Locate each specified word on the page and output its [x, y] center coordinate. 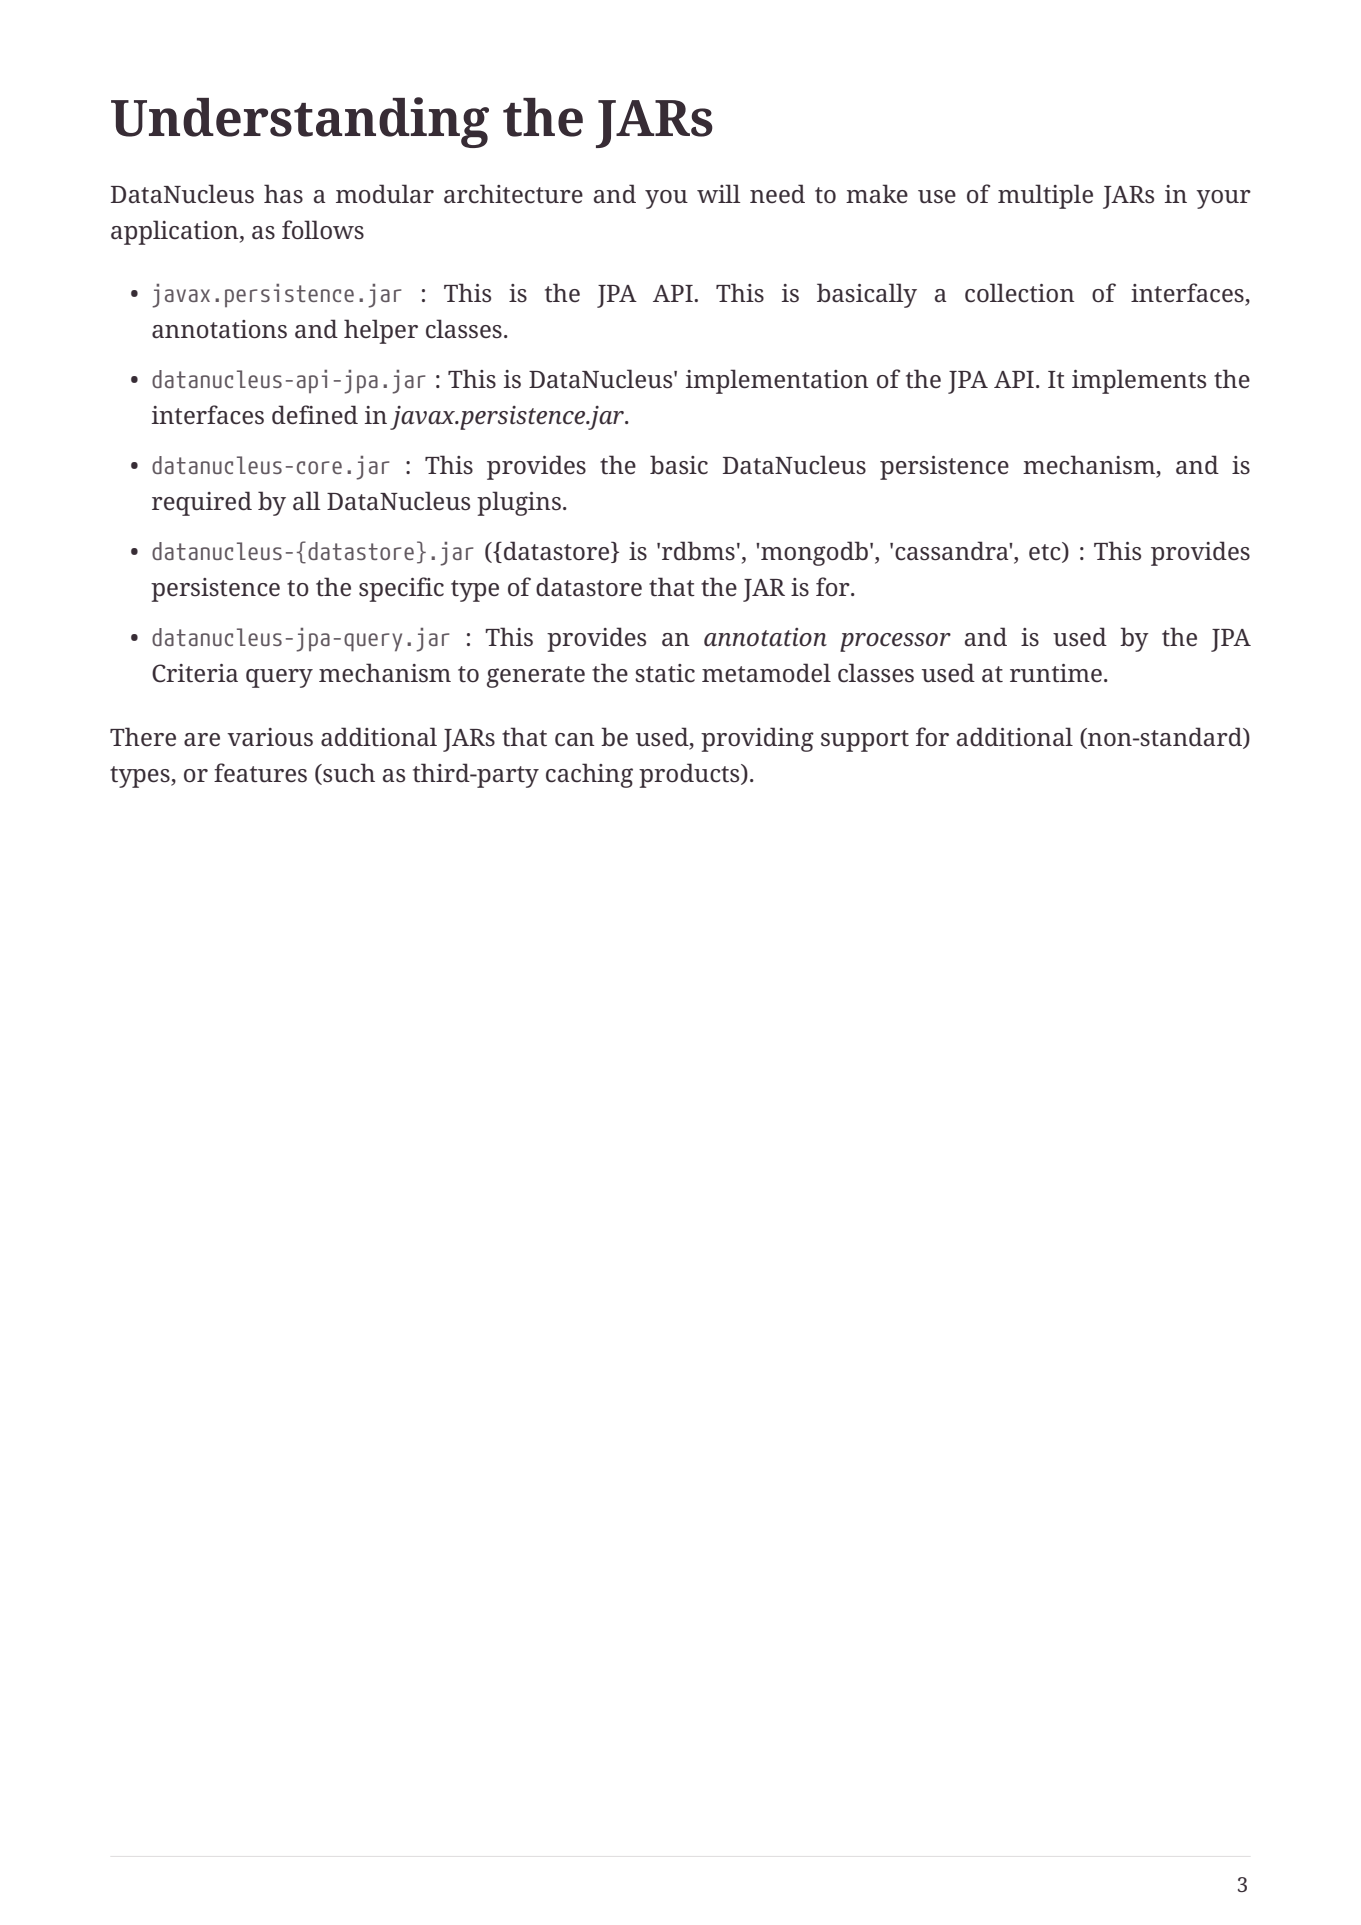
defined [315, 415]
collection [1020, 293]
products [690, 775]
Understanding [300, 122]
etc [1046, 552]
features [260, 773]
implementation [777, 381]
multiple [1045, 196]
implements [1139, 381]
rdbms [698, 551]
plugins [519, 503]
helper [381, 331]
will [718, 193]
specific [401, 589]
